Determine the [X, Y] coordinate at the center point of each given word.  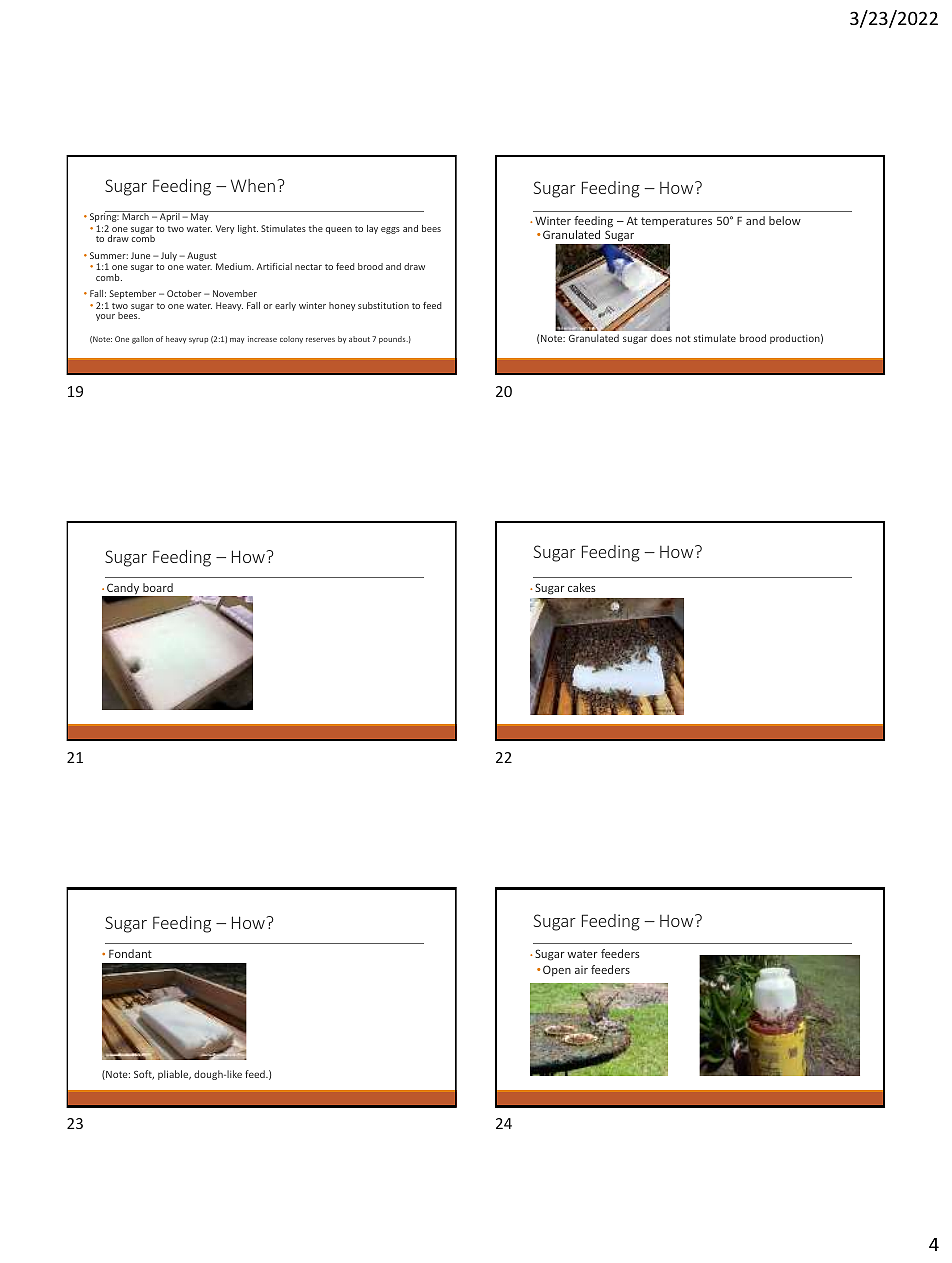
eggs [390, 230]
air [581, 970]
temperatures [676, 222]
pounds [393, 340]
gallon [142, 340]
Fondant [130, 953]
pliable [174, 1075]
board [158, 587]
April [170, 216]
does [661, 338]
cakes [581, 587]
